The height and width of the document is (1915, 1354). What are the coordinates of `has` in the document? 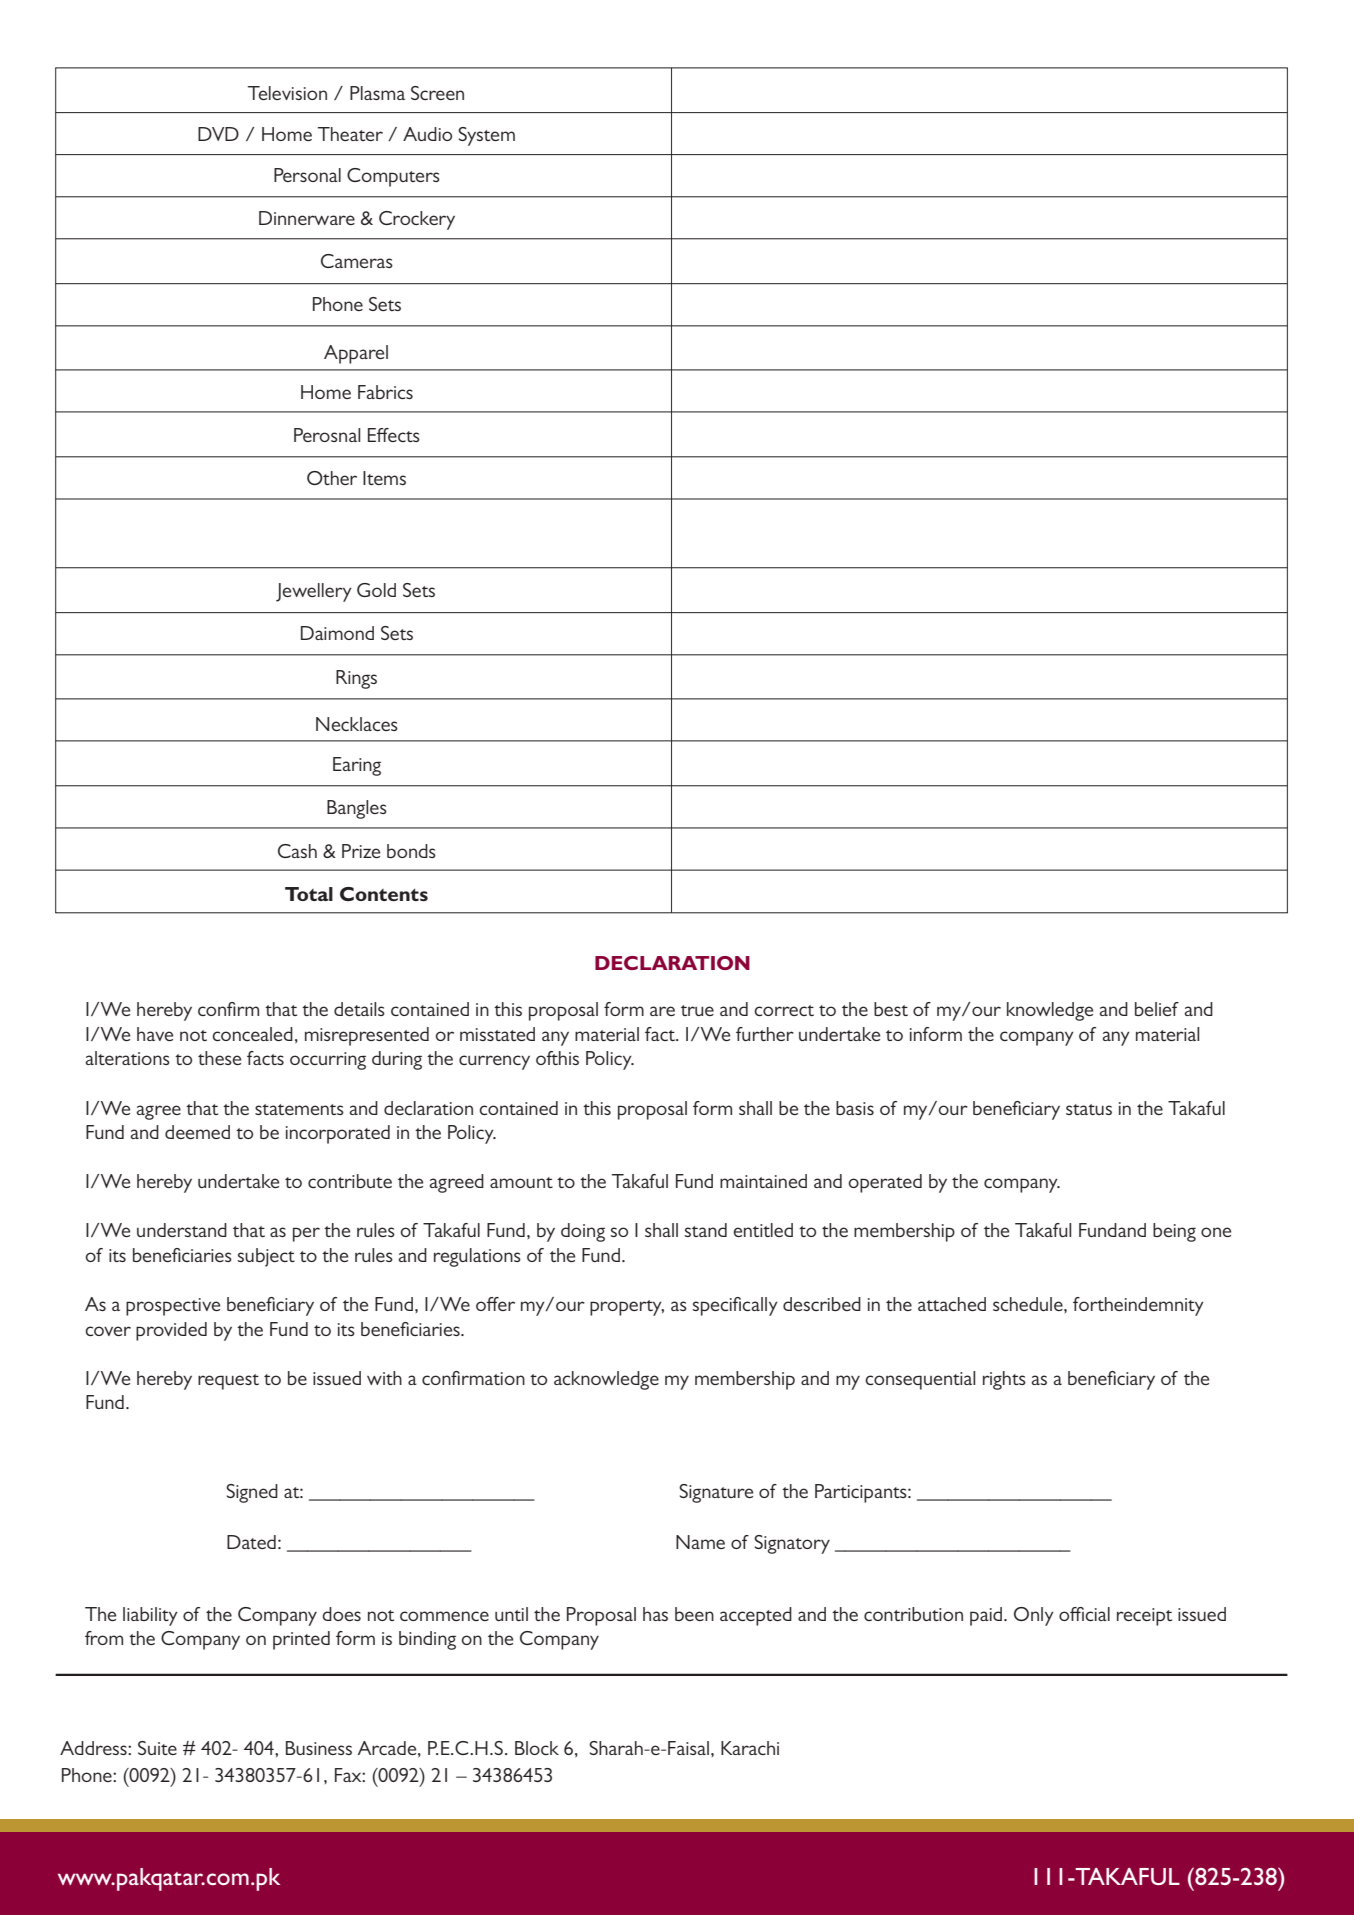 It's located at (655, 1614).
